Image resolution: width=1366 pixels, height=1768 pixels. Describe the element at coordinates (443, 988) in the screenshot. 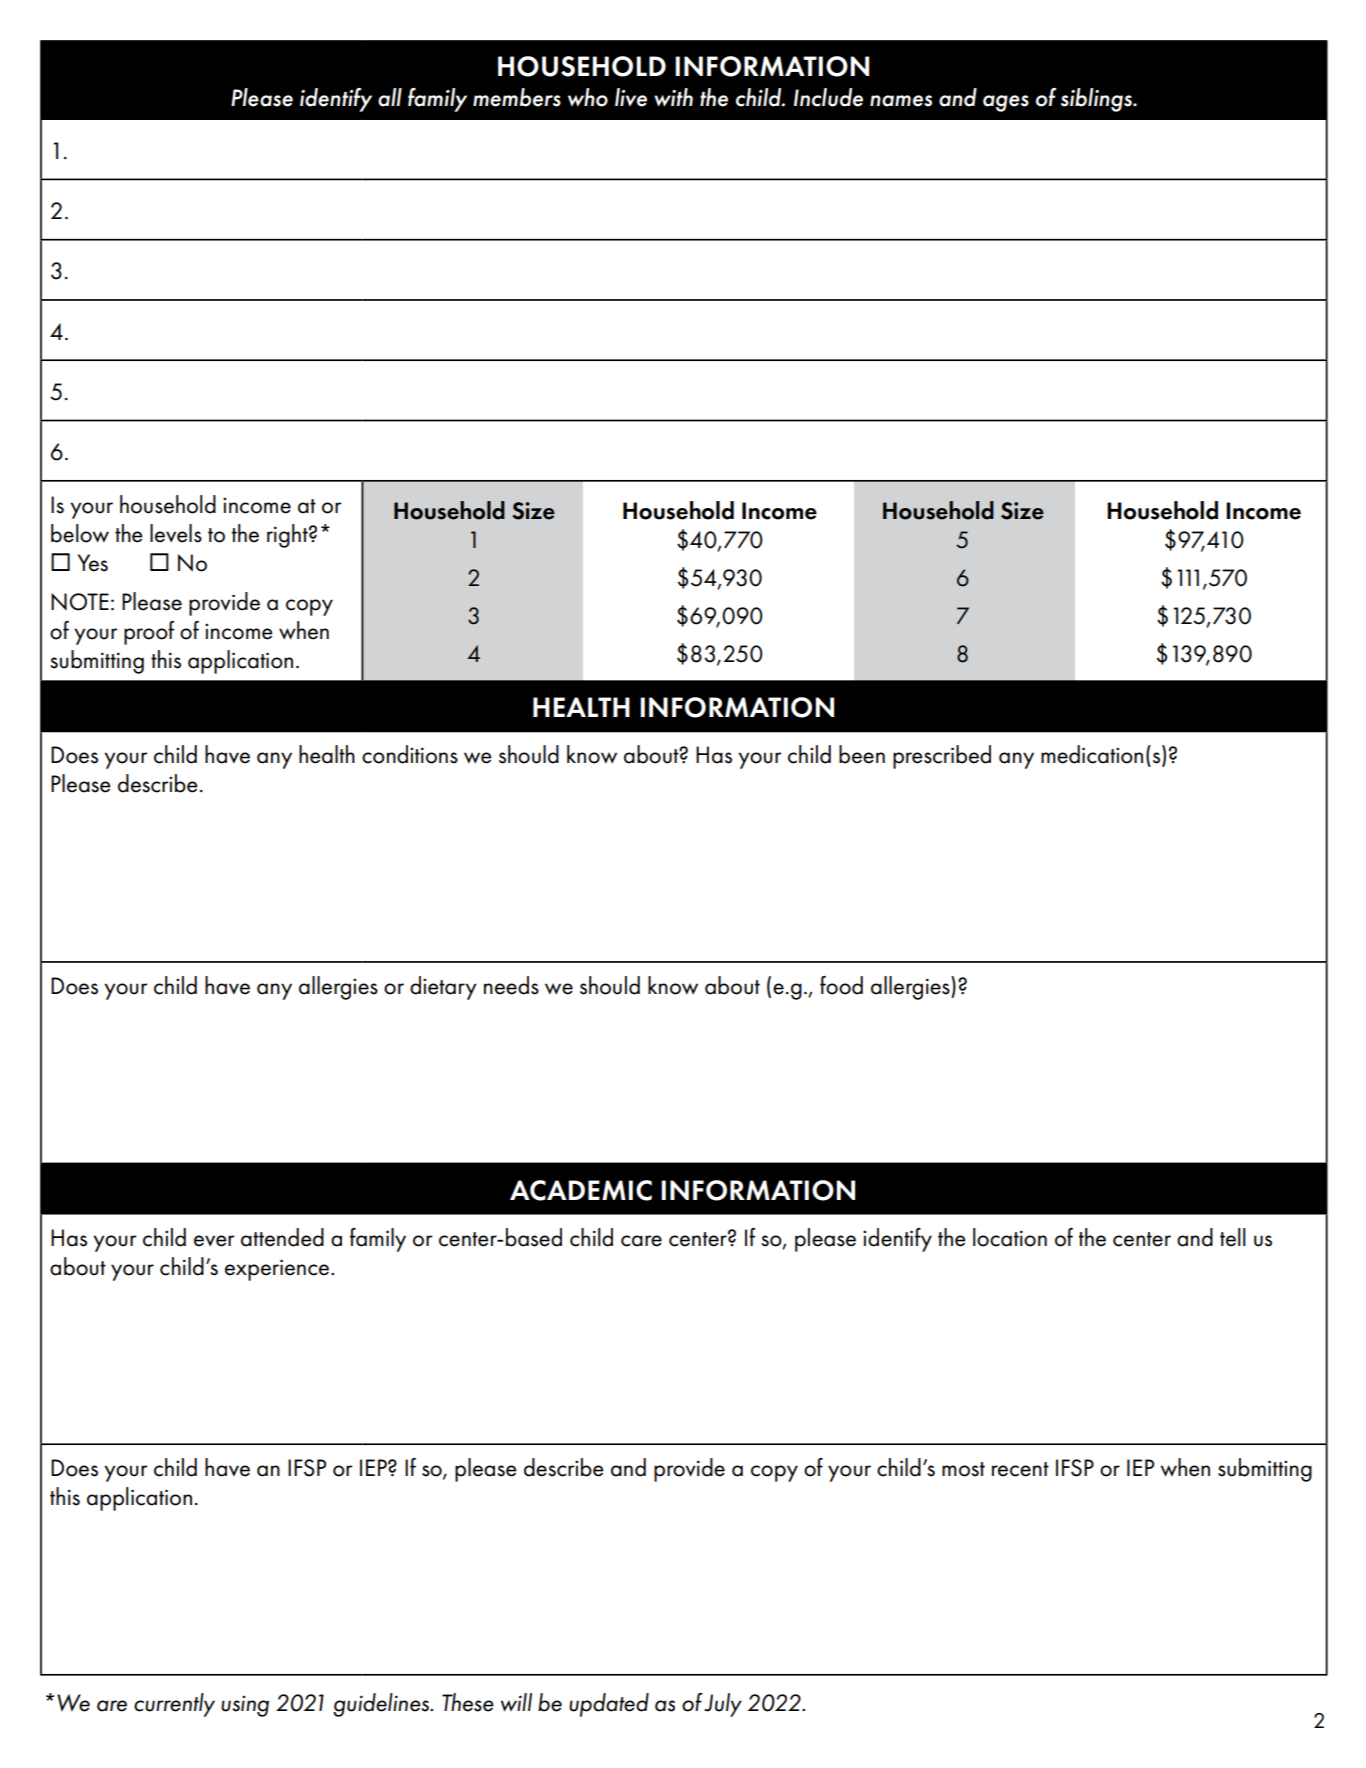

I see `dietary` at that location.
